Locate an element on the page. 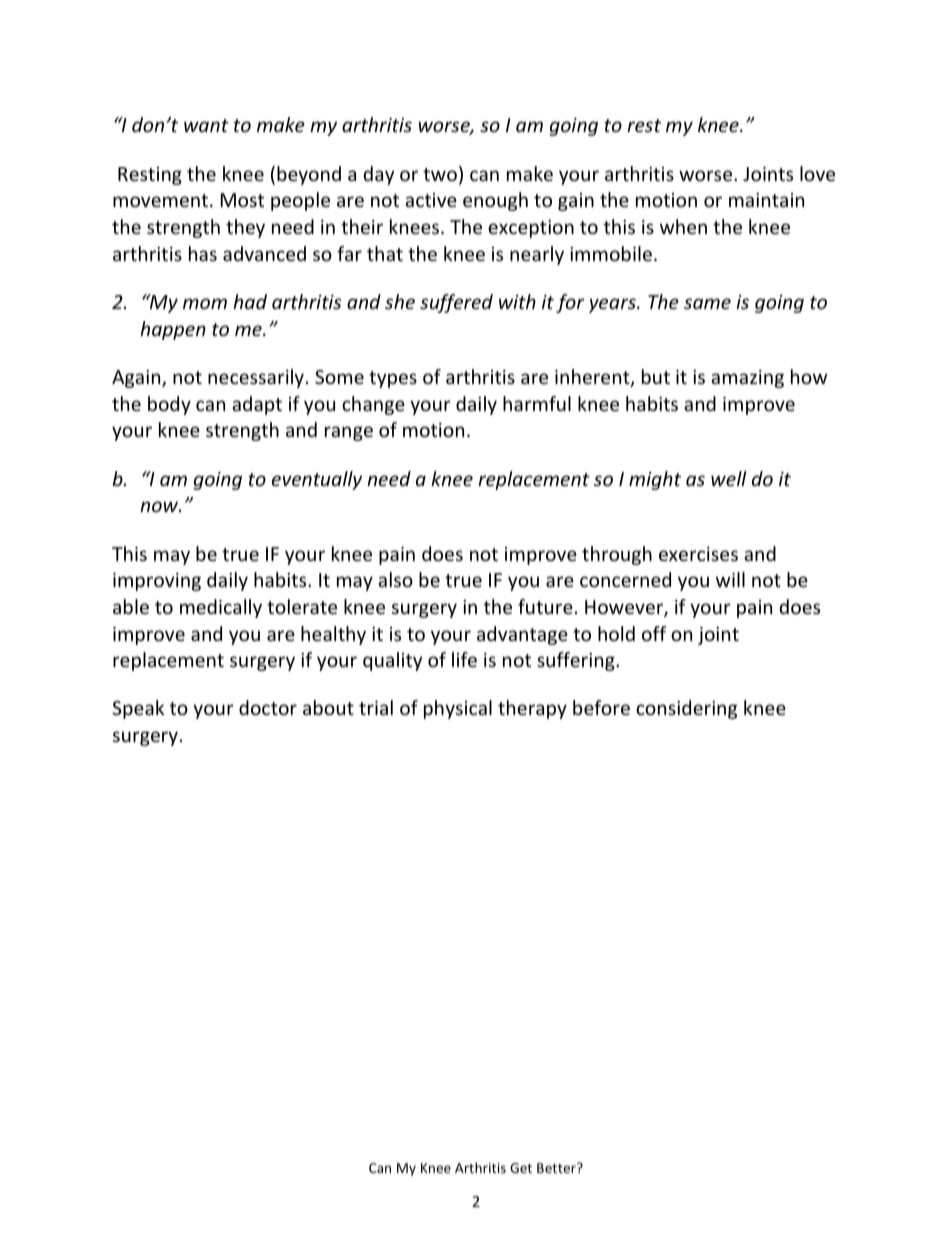  maintain is located at coordinates (766, 200).
